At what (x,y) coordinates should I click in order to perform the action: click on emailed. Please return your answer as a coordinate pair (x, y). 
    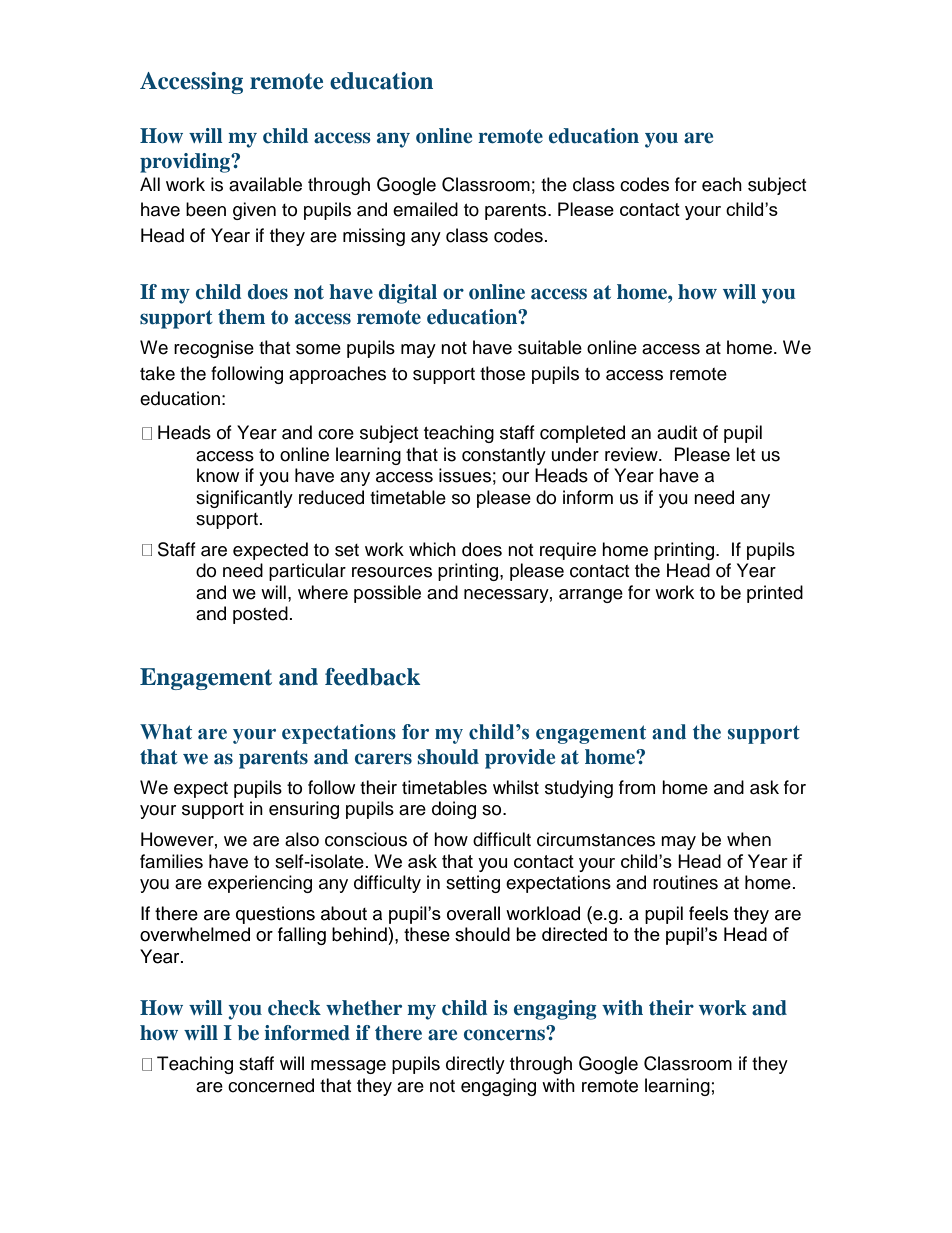
    Looking at the image, I should click on (425, 209).
